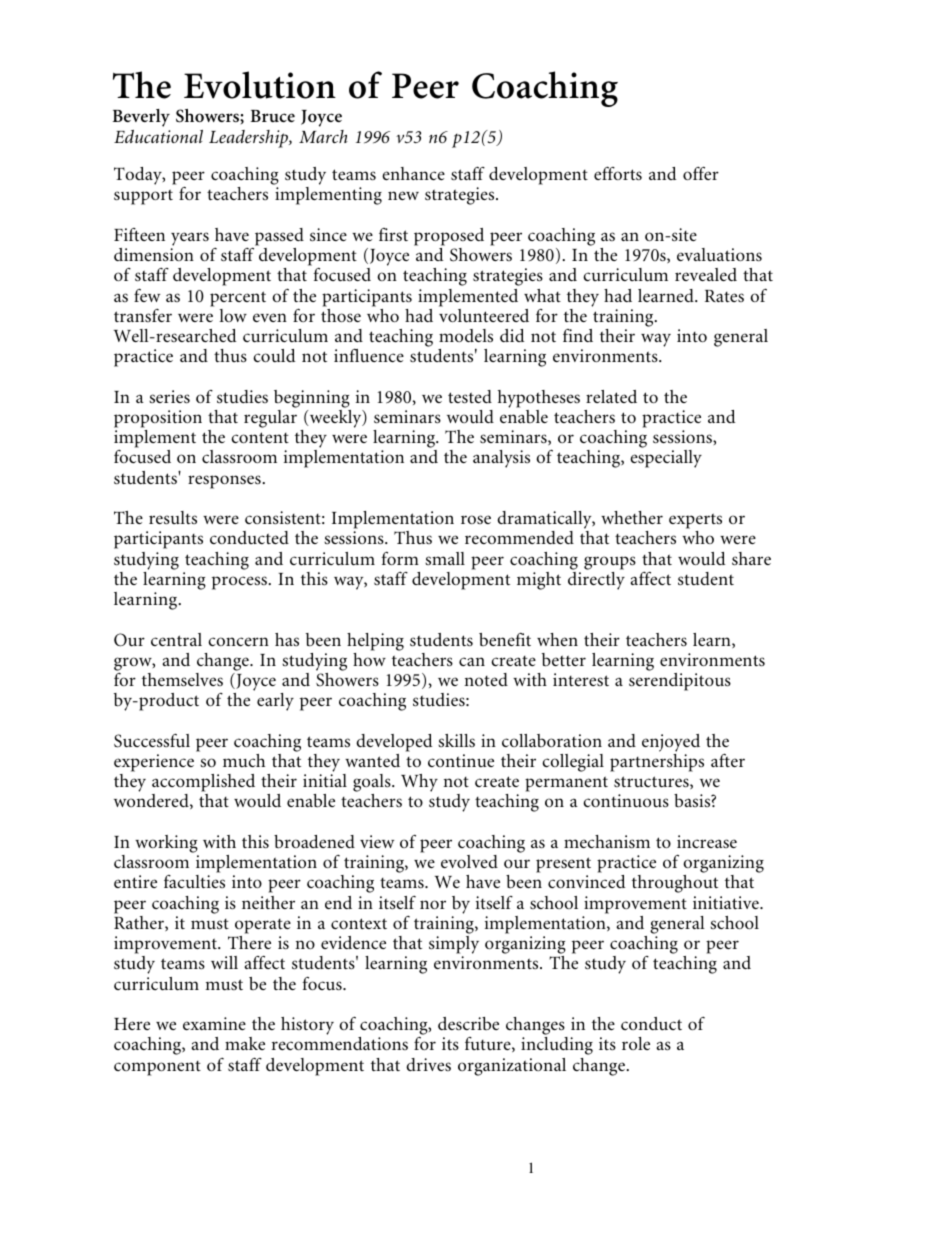 The height and width of the screenshot is (1233, 952). What do you see at coordinates (636, 1043) in the screenshot?
I see `role` at bounding box center [636, 1043].
